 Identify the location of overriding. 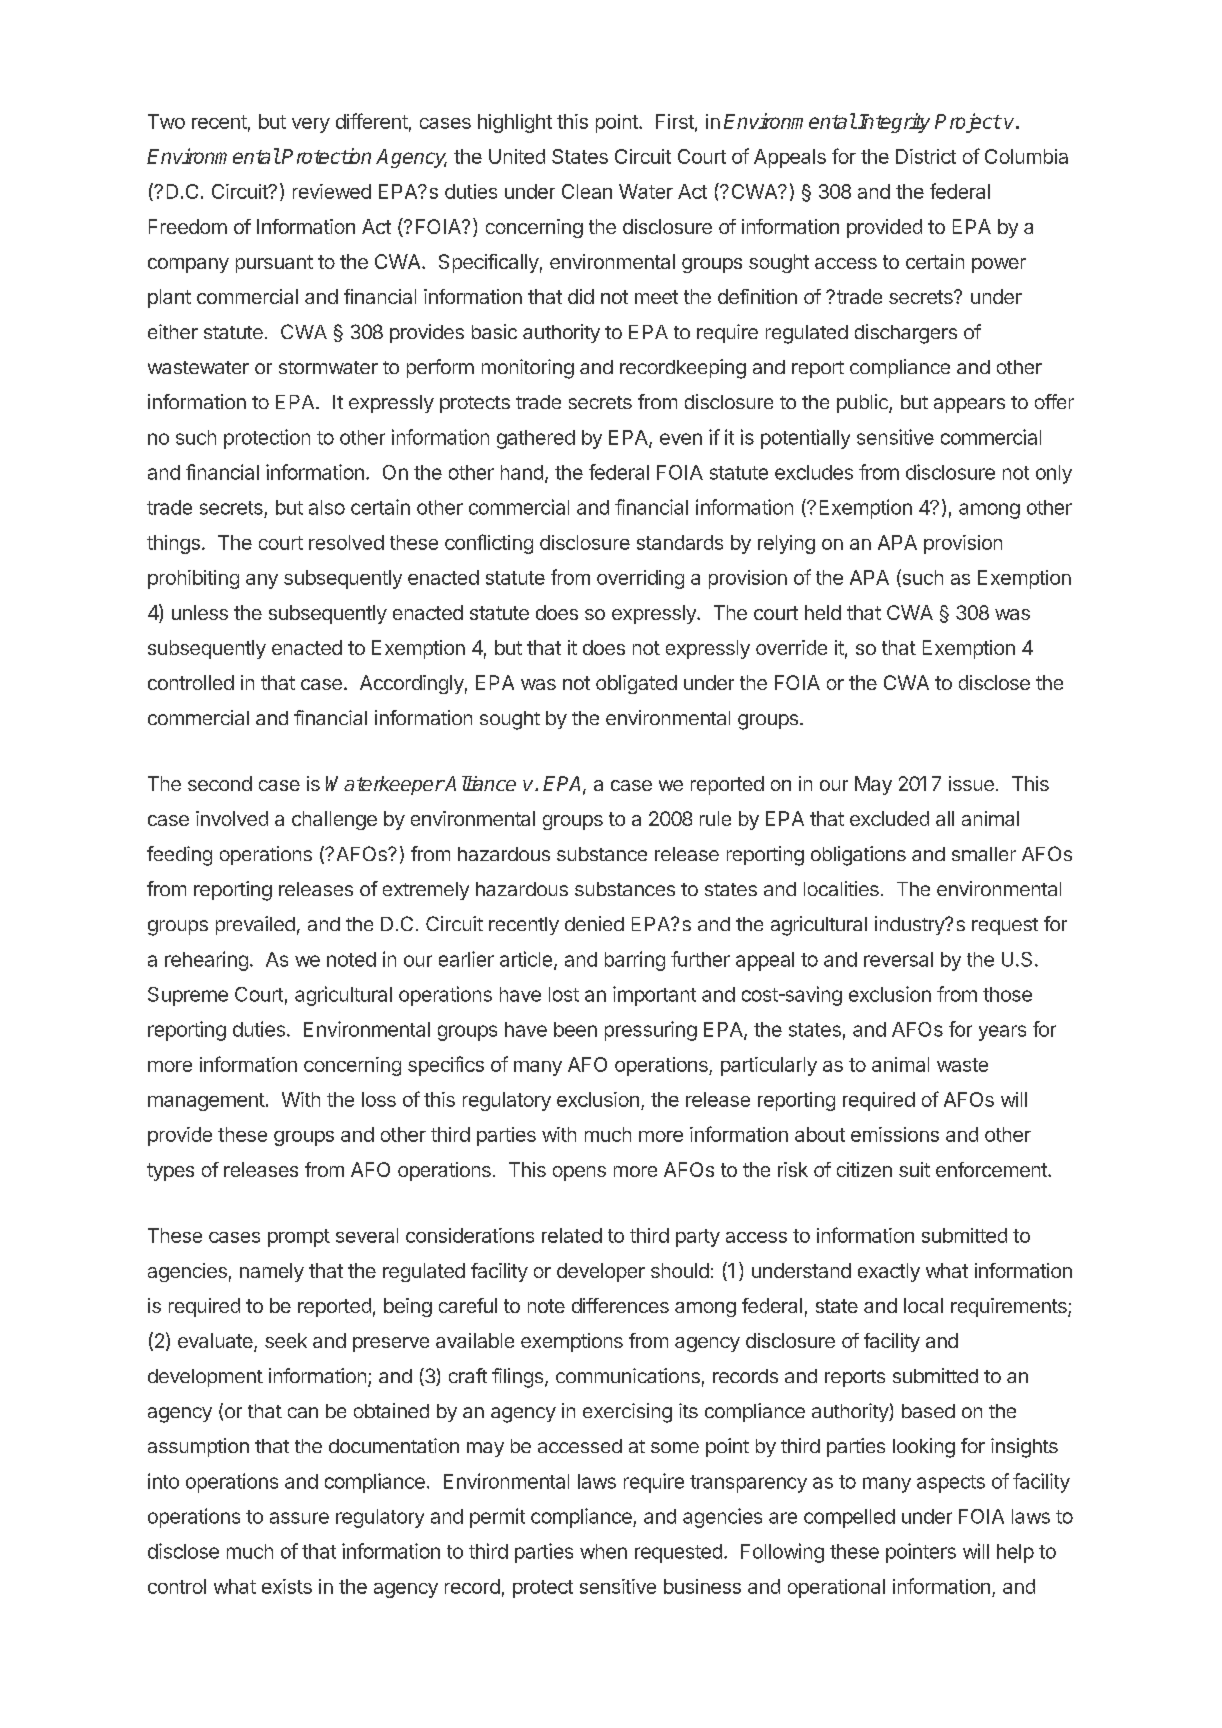
(640, 579).
